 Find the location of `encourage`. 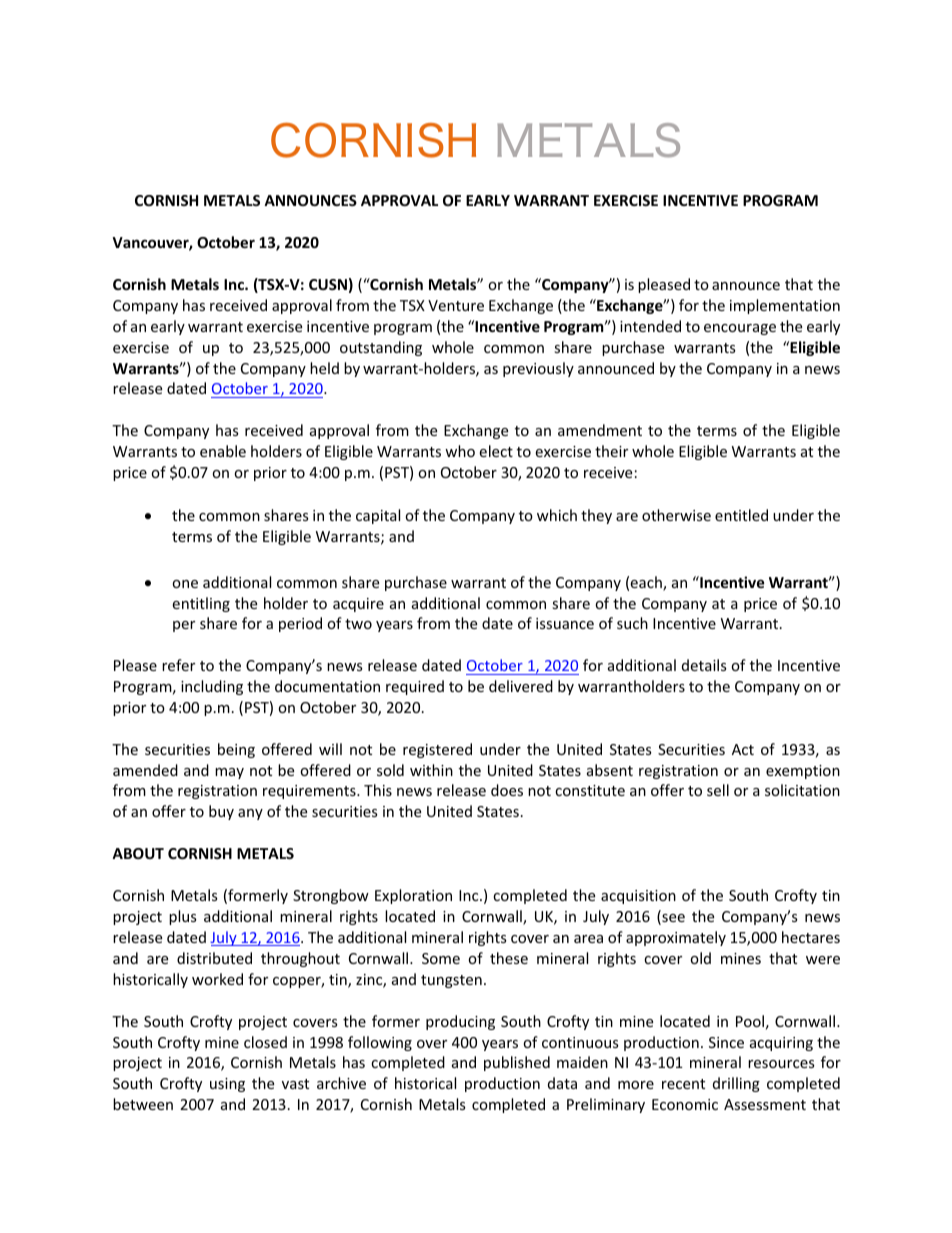

encourage is located at coordinates (740, 329).
